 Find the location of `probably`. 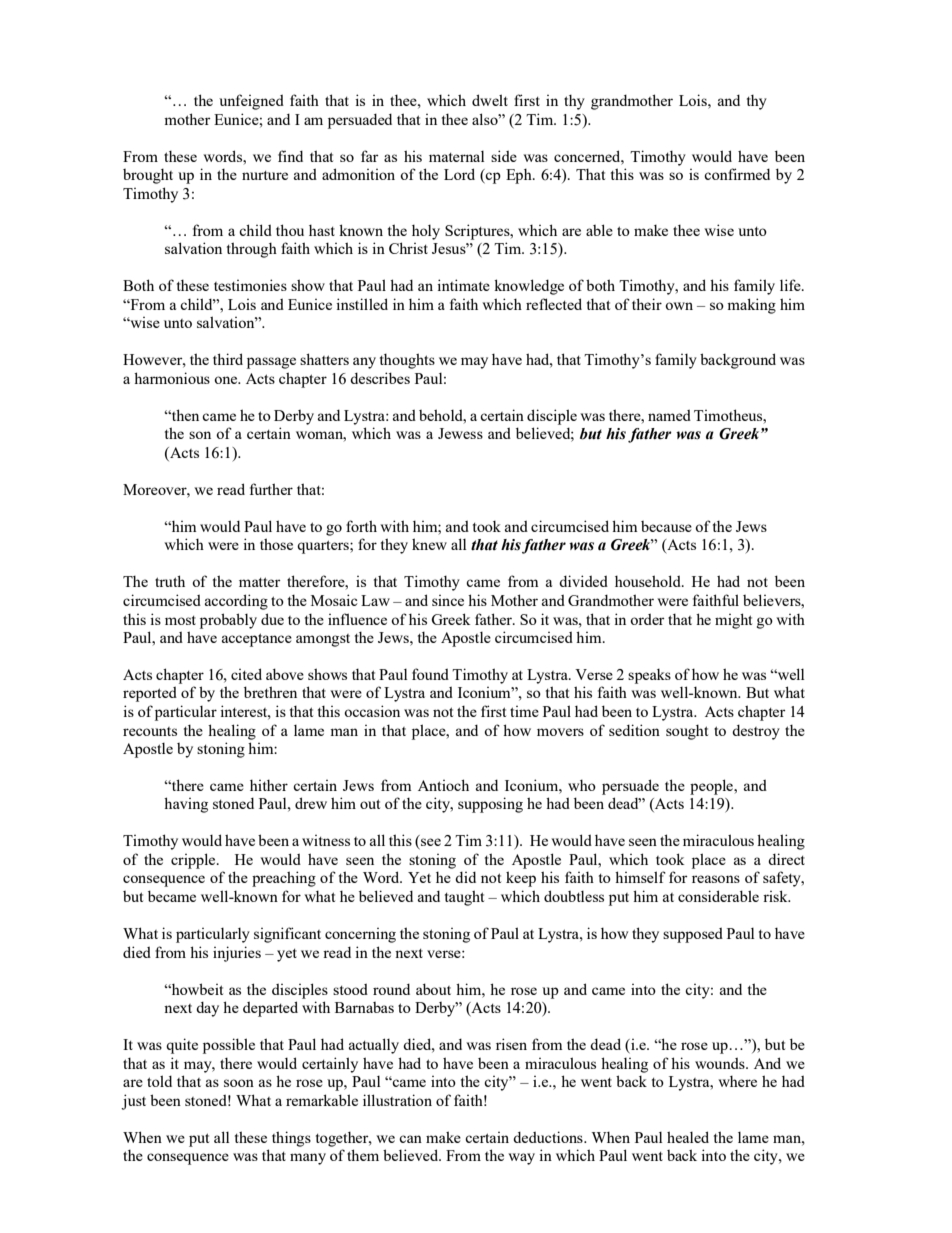

probably is located at coordinates (228, 621).
